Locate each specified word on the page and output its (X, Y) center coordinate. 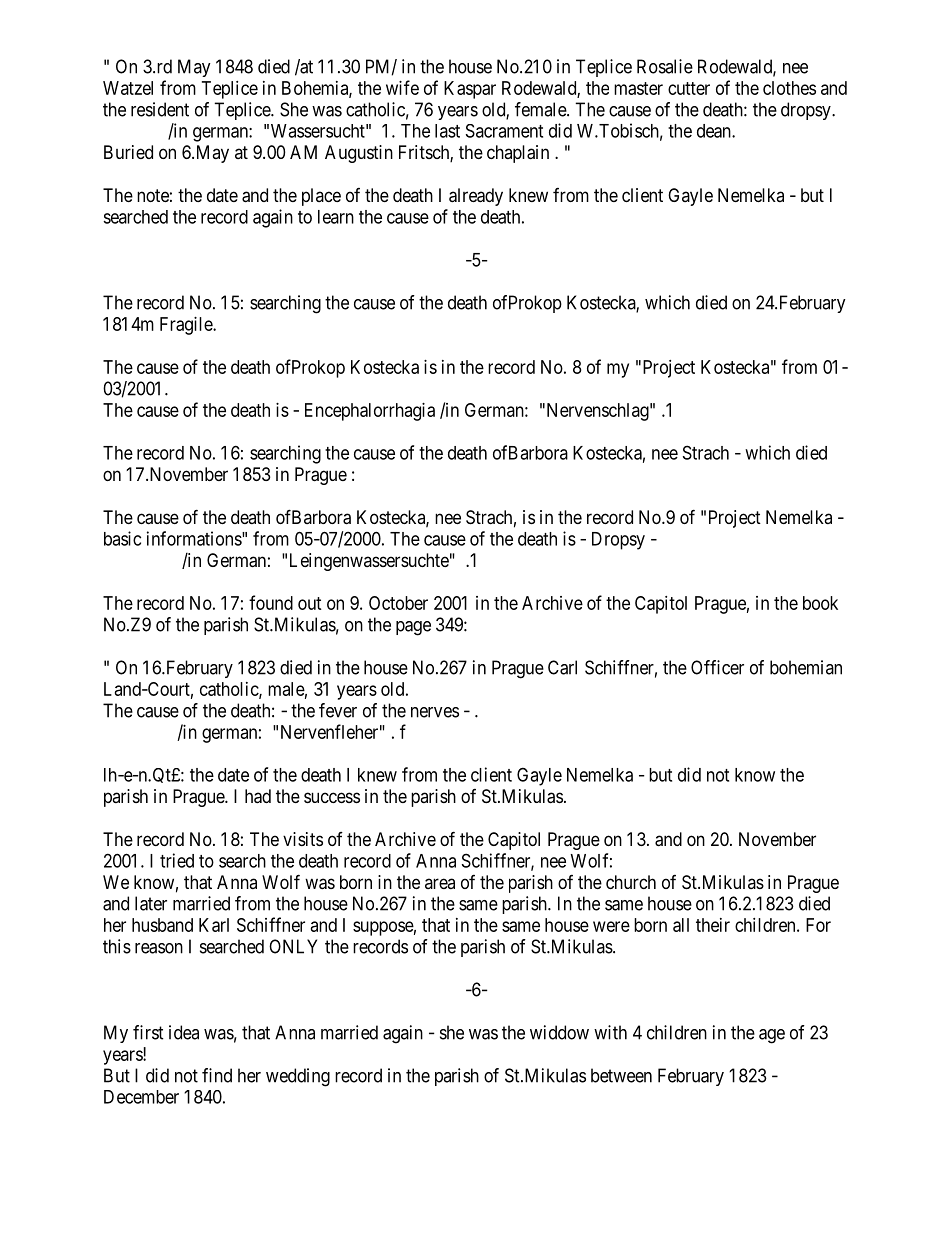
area (440, 883)
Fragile (187, 326)
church (631, 882)
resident (160, 109)
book (820, 603)
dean (715, 131)
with (610, 1032)
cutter (689, 88)
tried (177, 860)
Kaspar (470, 90)
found (271, 602)
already (476, 197)
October (398, 603)
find (217, 1075)
